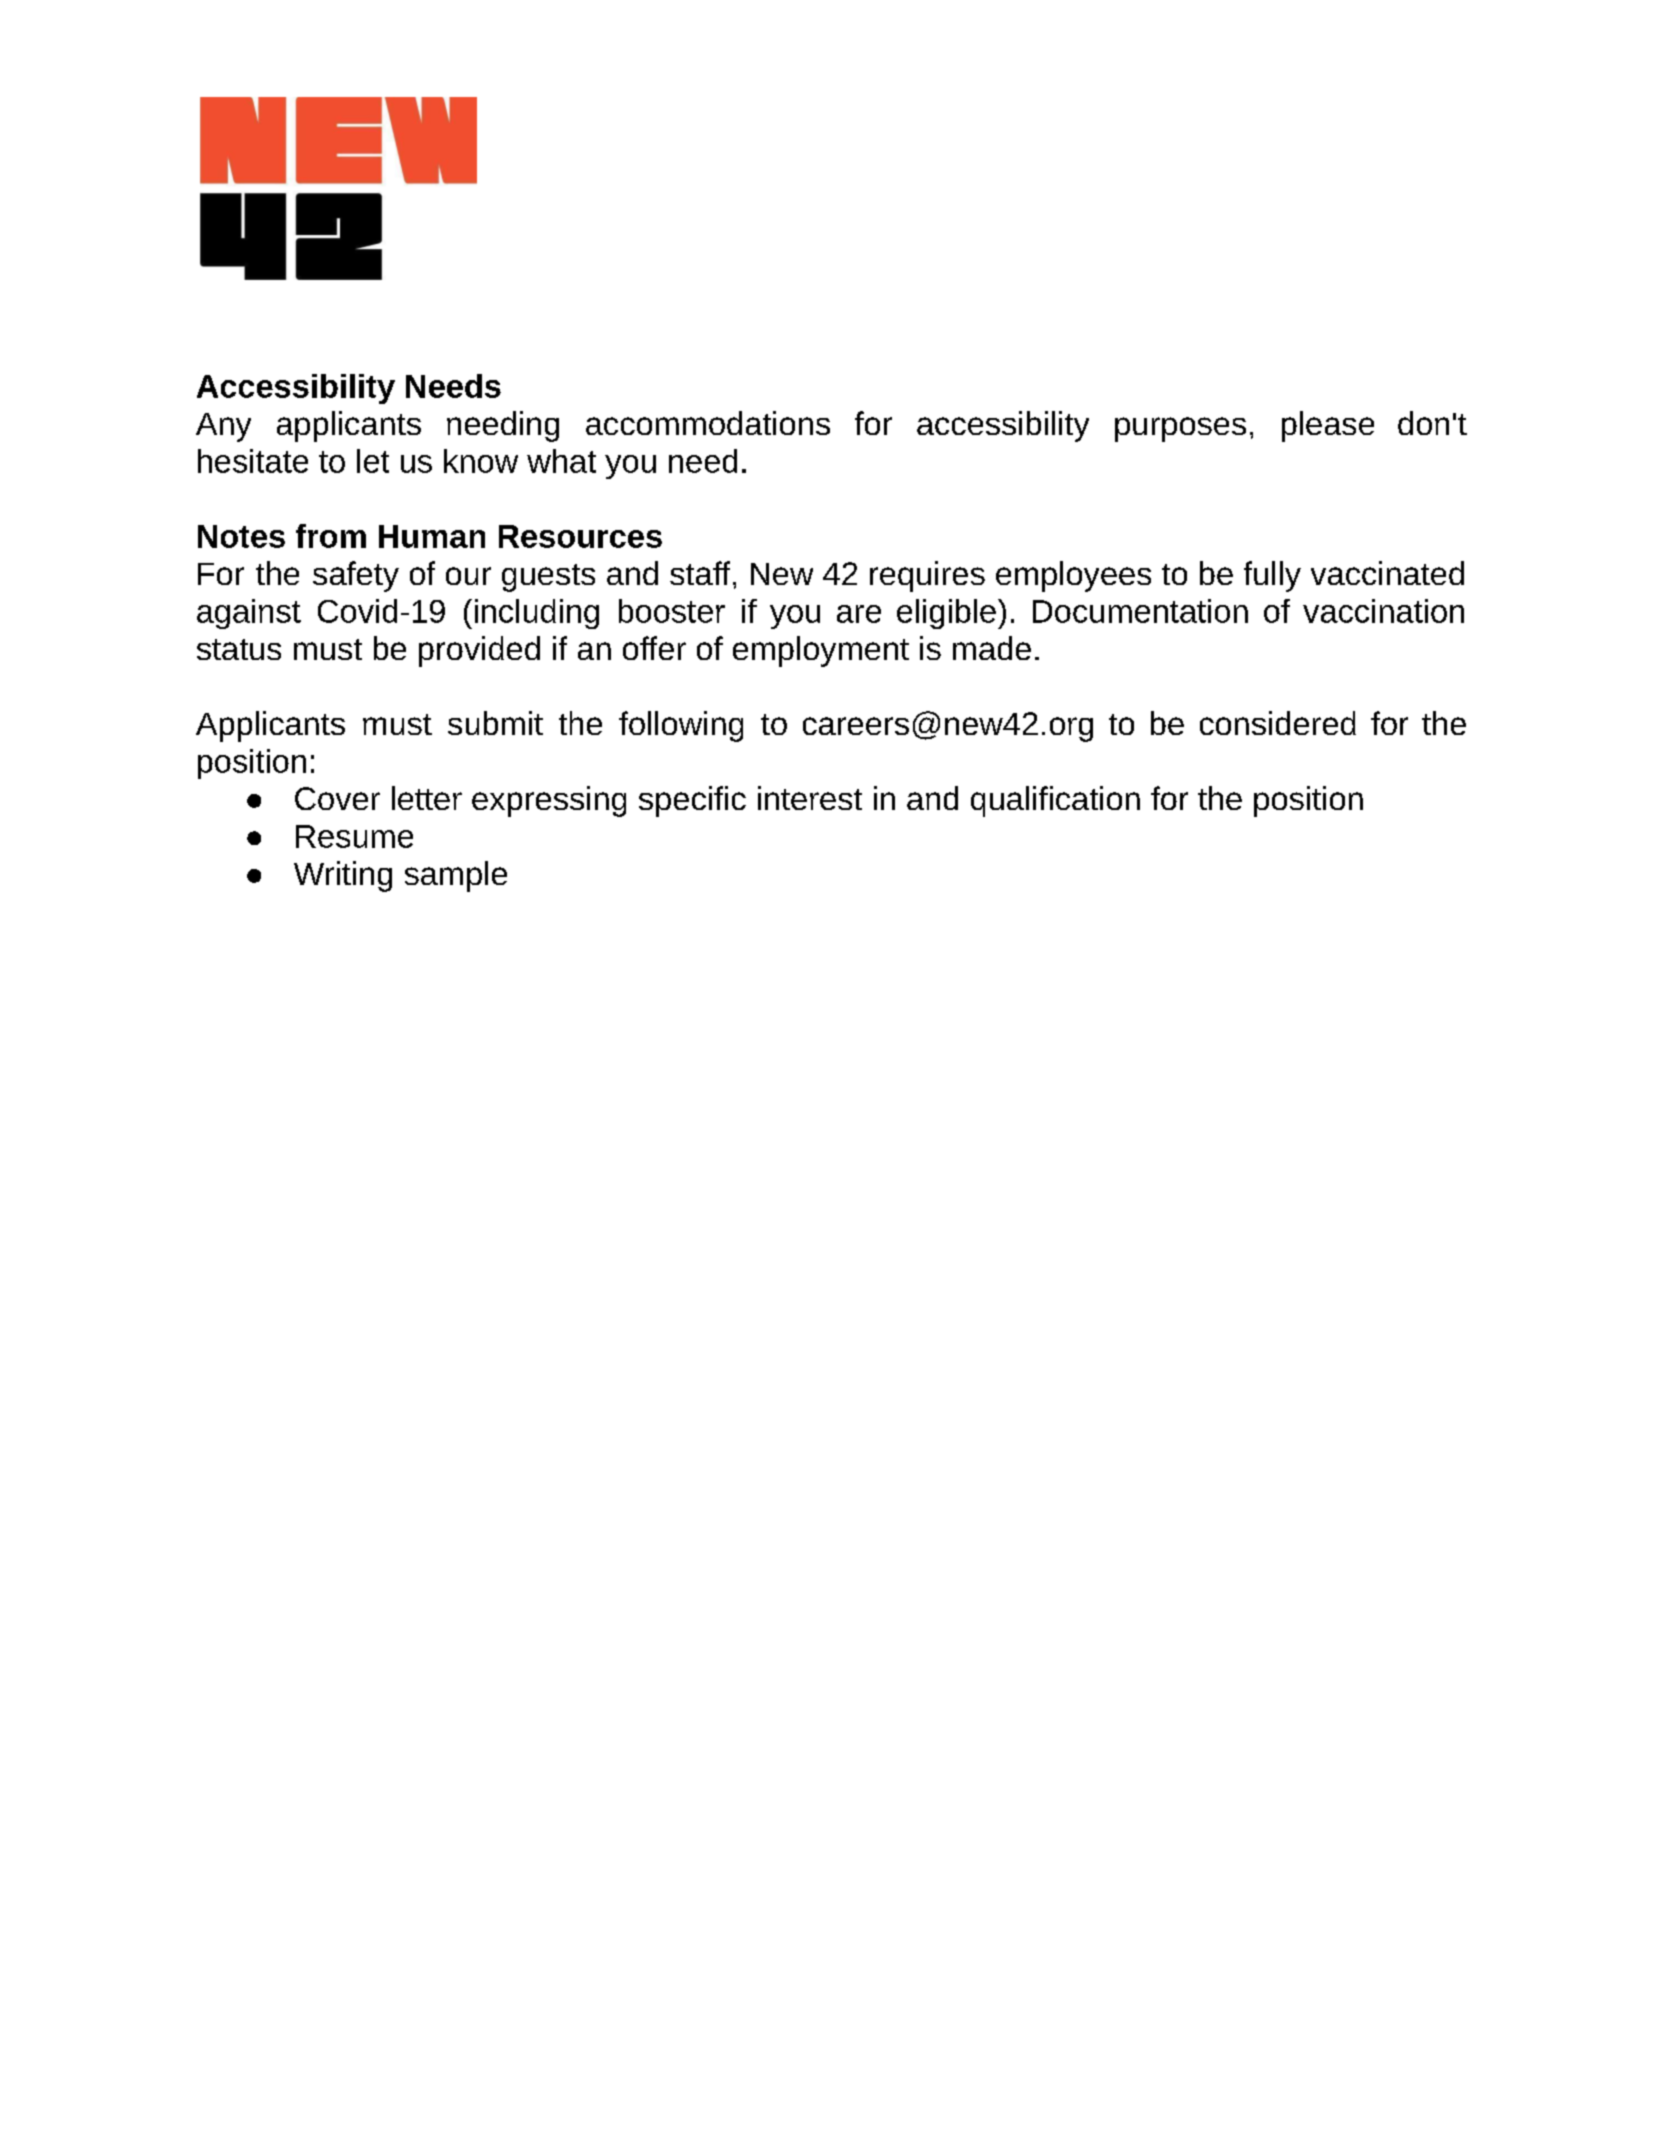 Image resolution: width=1663 pixels, height=2152 pixels. Describe the element at coordinates (821, 651) in the image. I see `employment` at that location.
